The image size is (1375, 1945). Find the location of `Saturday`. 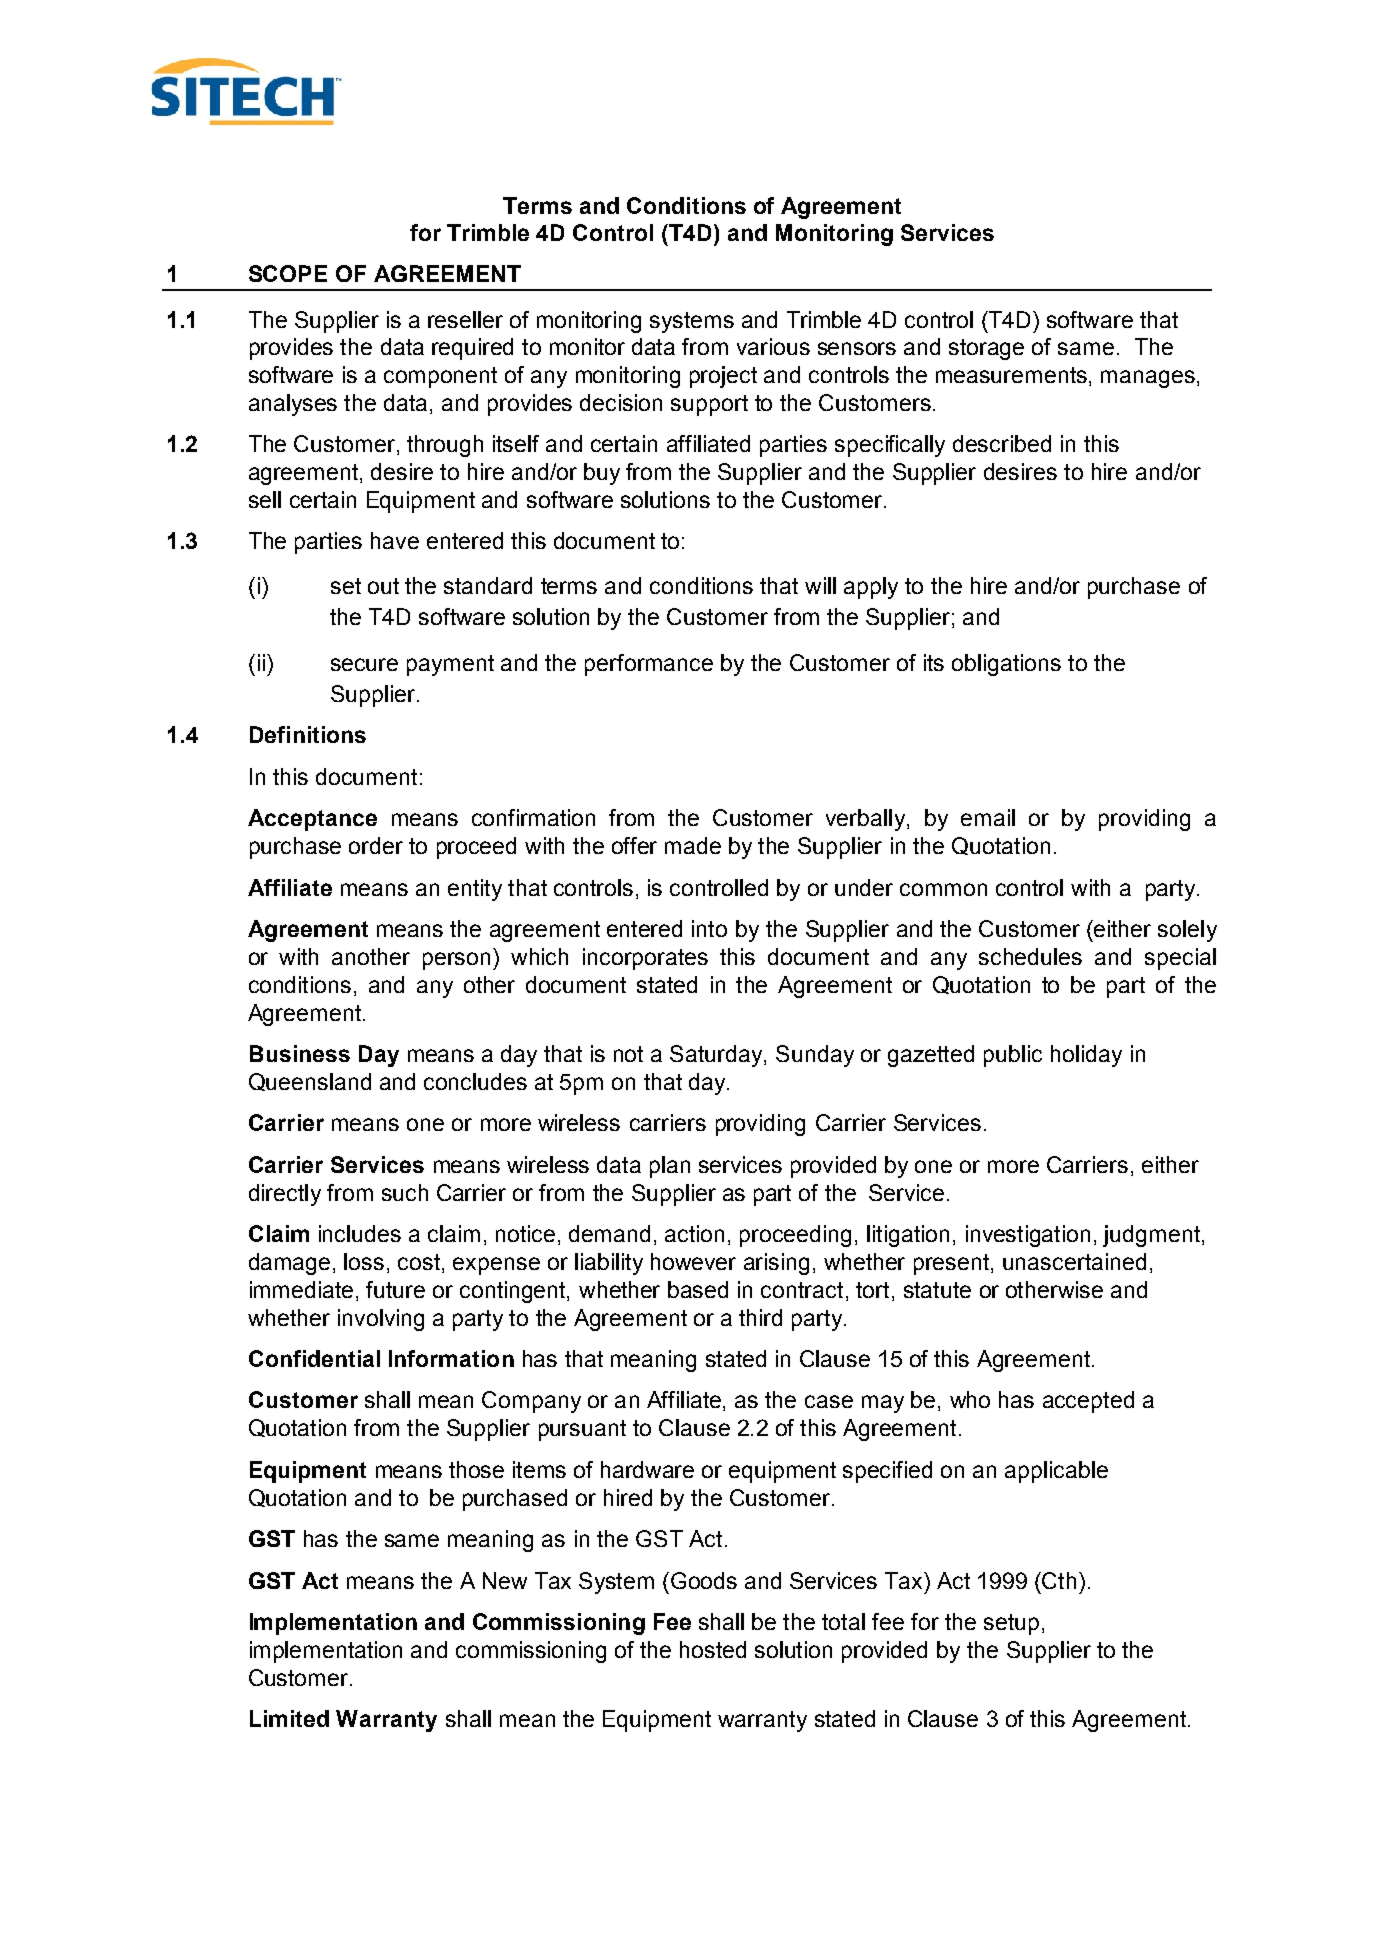

Saturday is located at coordinates (717, 1056).
